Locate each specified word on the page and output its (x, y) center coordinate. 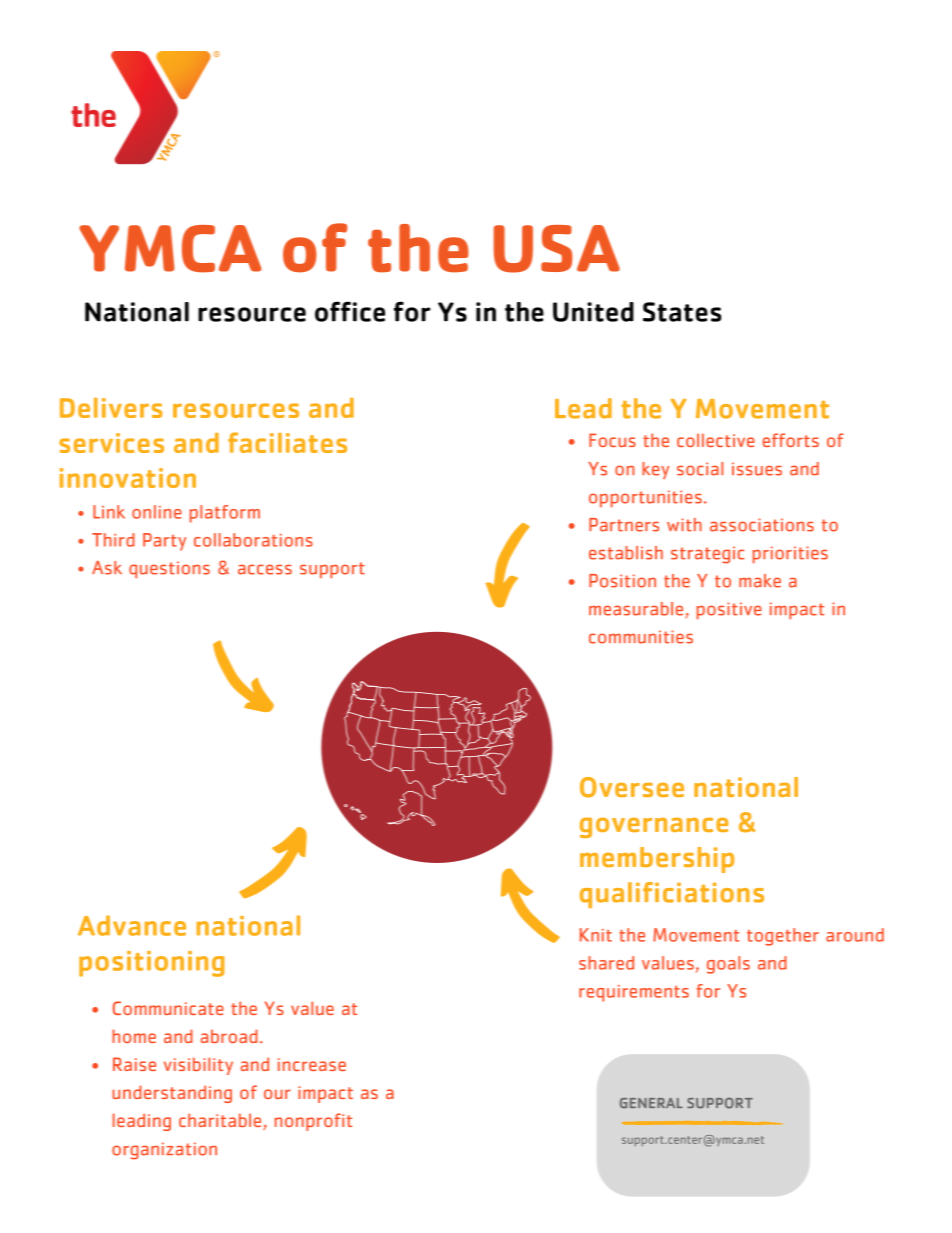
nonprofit (313, 1122)
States (682, 312)
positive (729, 610)
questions (169, 569)
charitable (221, 1121)
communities (641, 637)
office (350, 311)
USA (557, 249)
